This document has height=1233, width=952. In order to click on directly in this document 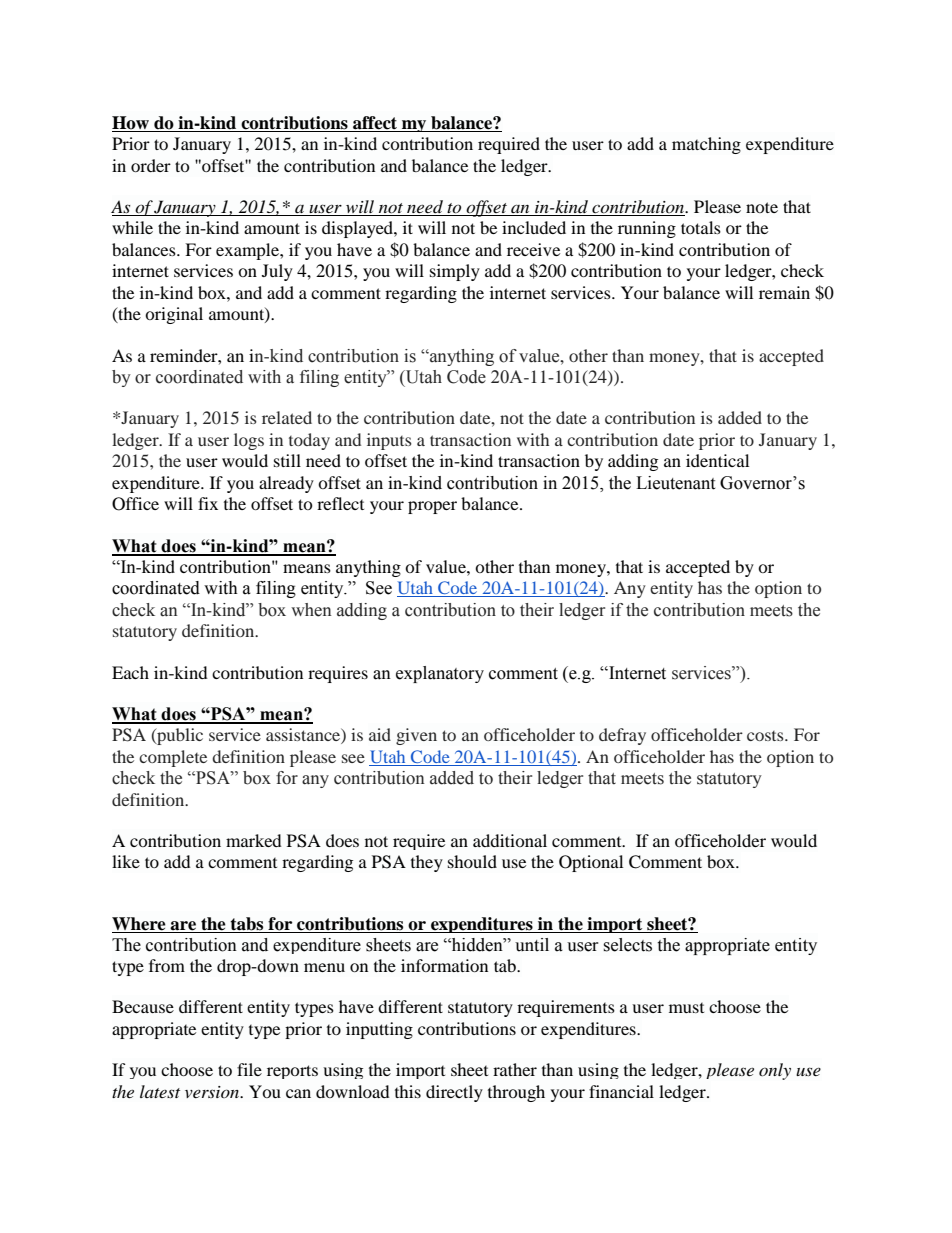, I will do `click(454, 1093)`.
